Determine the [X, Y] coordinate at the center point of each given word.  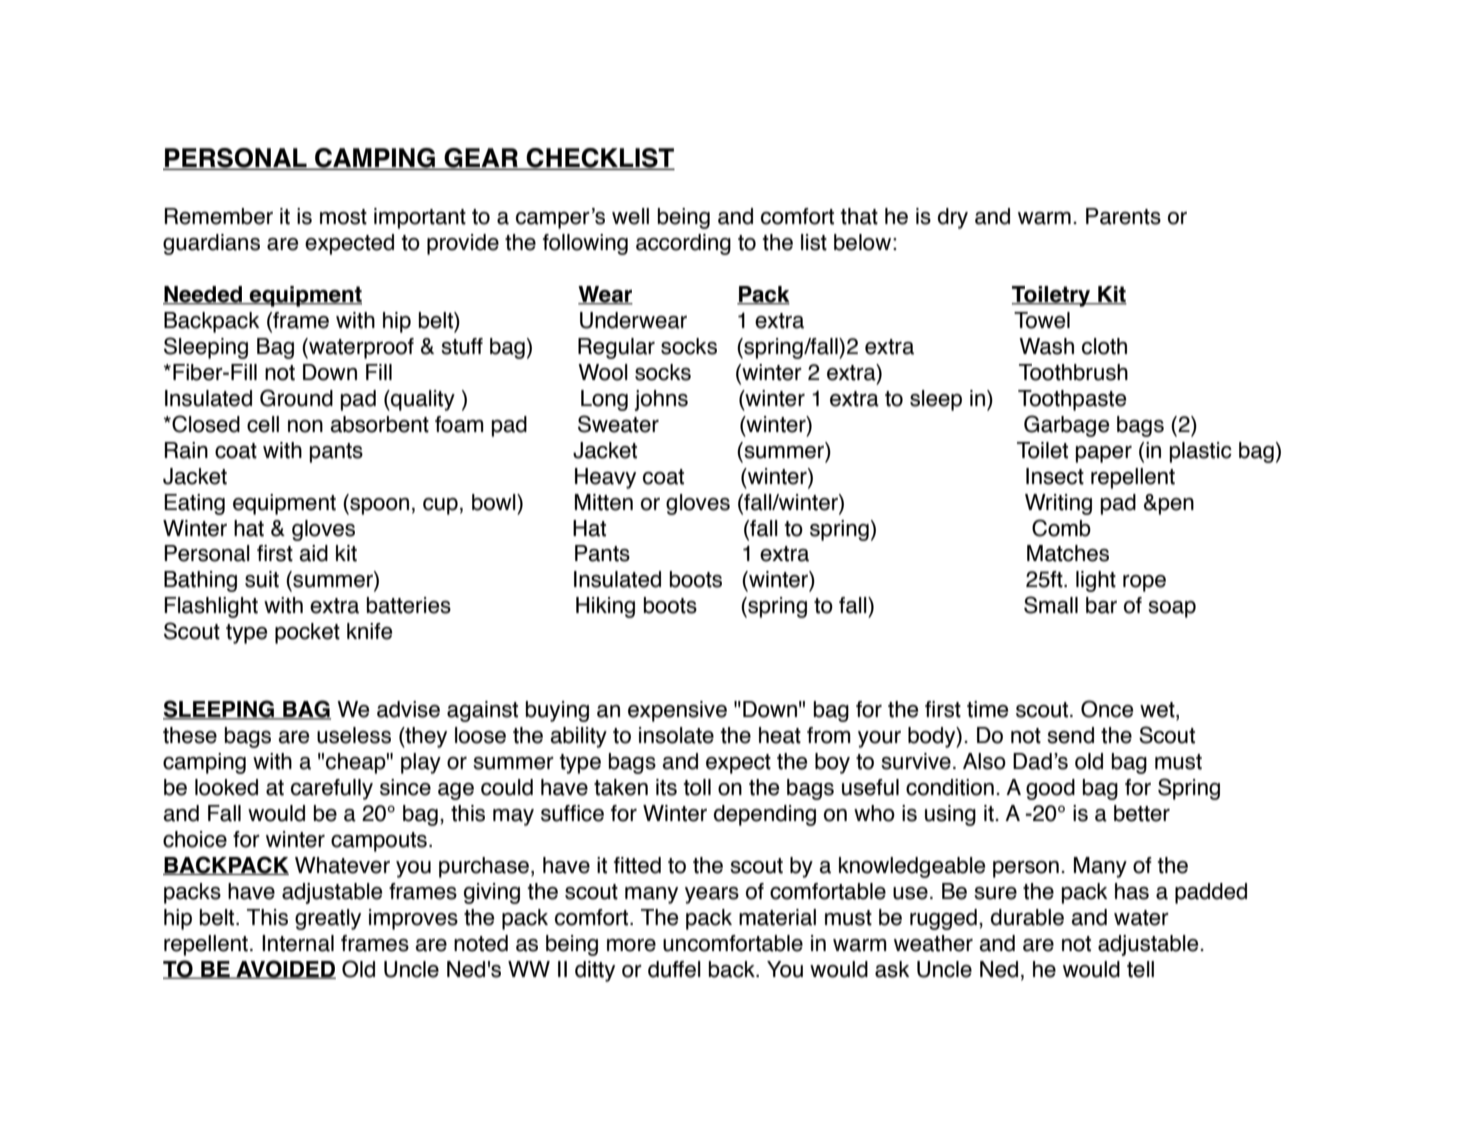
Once [1107, 709]
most [343, 217]
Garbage [1066, 426]
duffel [674, 969]
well [630, 216]
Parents [1123, 216]
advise [408, 709]
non [305, 426]
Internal [298, 943]
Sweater [618, 424]
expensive [677, 711]
